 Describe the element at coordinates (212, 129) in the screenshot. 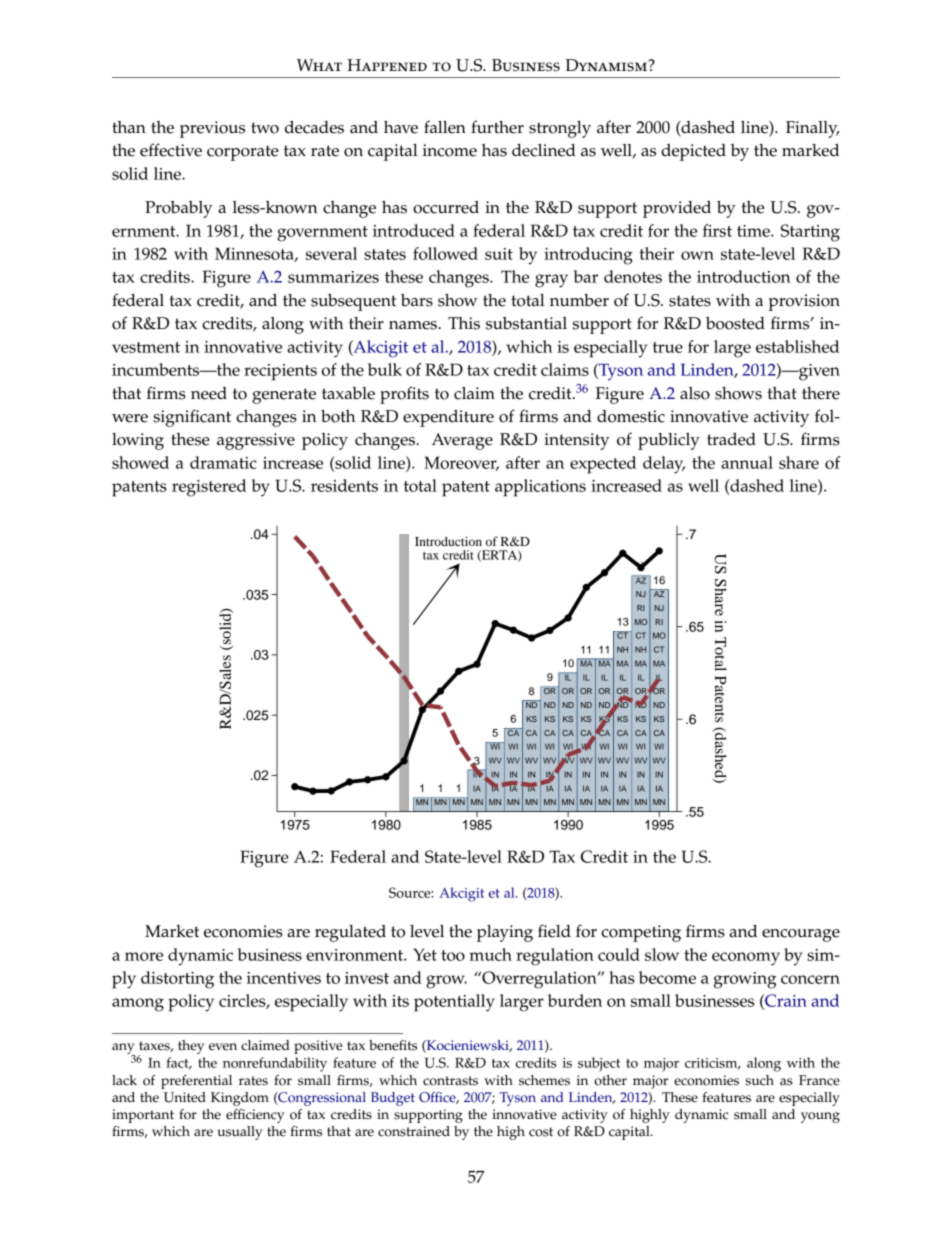

I see `previous` at that location.
